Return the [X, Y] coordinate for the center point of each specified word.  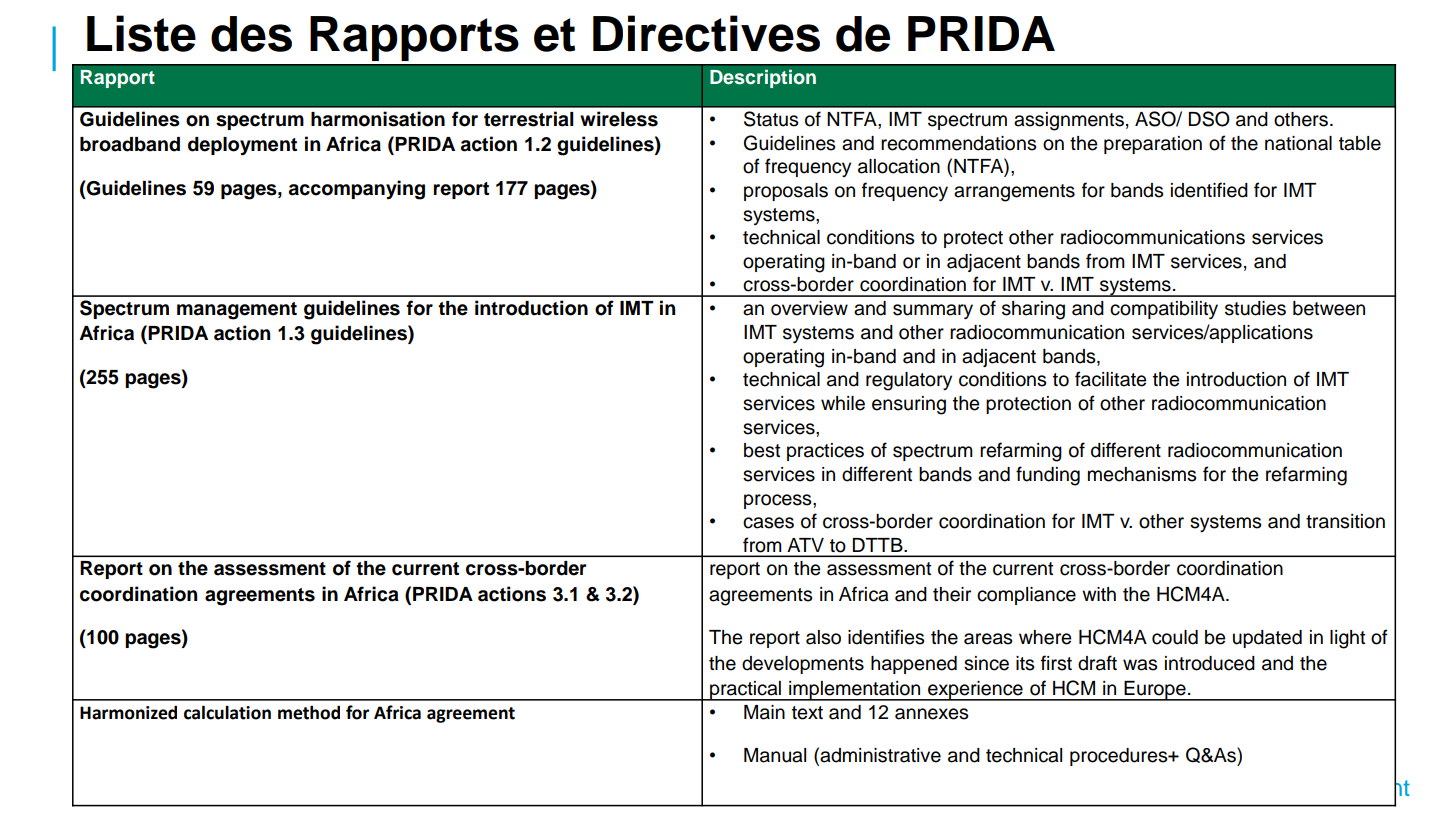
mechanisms [1142, 474]
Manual [775, 755]
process [779, 501]
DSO [1209, 119]
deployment [242, 146]
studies [1255, 308]
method [309, 712]
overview [809, 308]
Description [763, 78]
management [237, 311]
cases [768, 523]
